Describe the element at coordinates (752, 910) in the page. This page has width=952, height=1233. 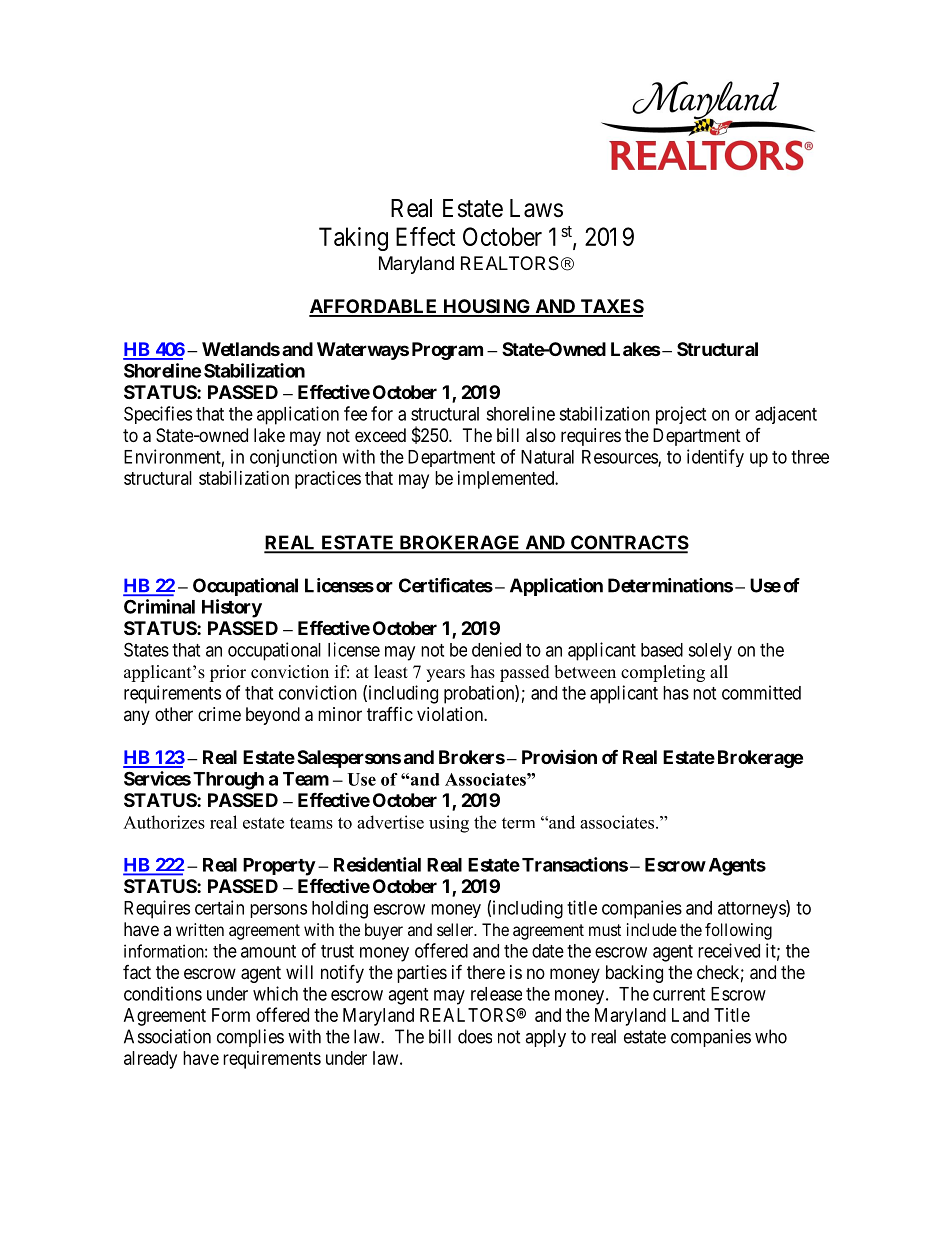
I see `attorneys` at that location.
